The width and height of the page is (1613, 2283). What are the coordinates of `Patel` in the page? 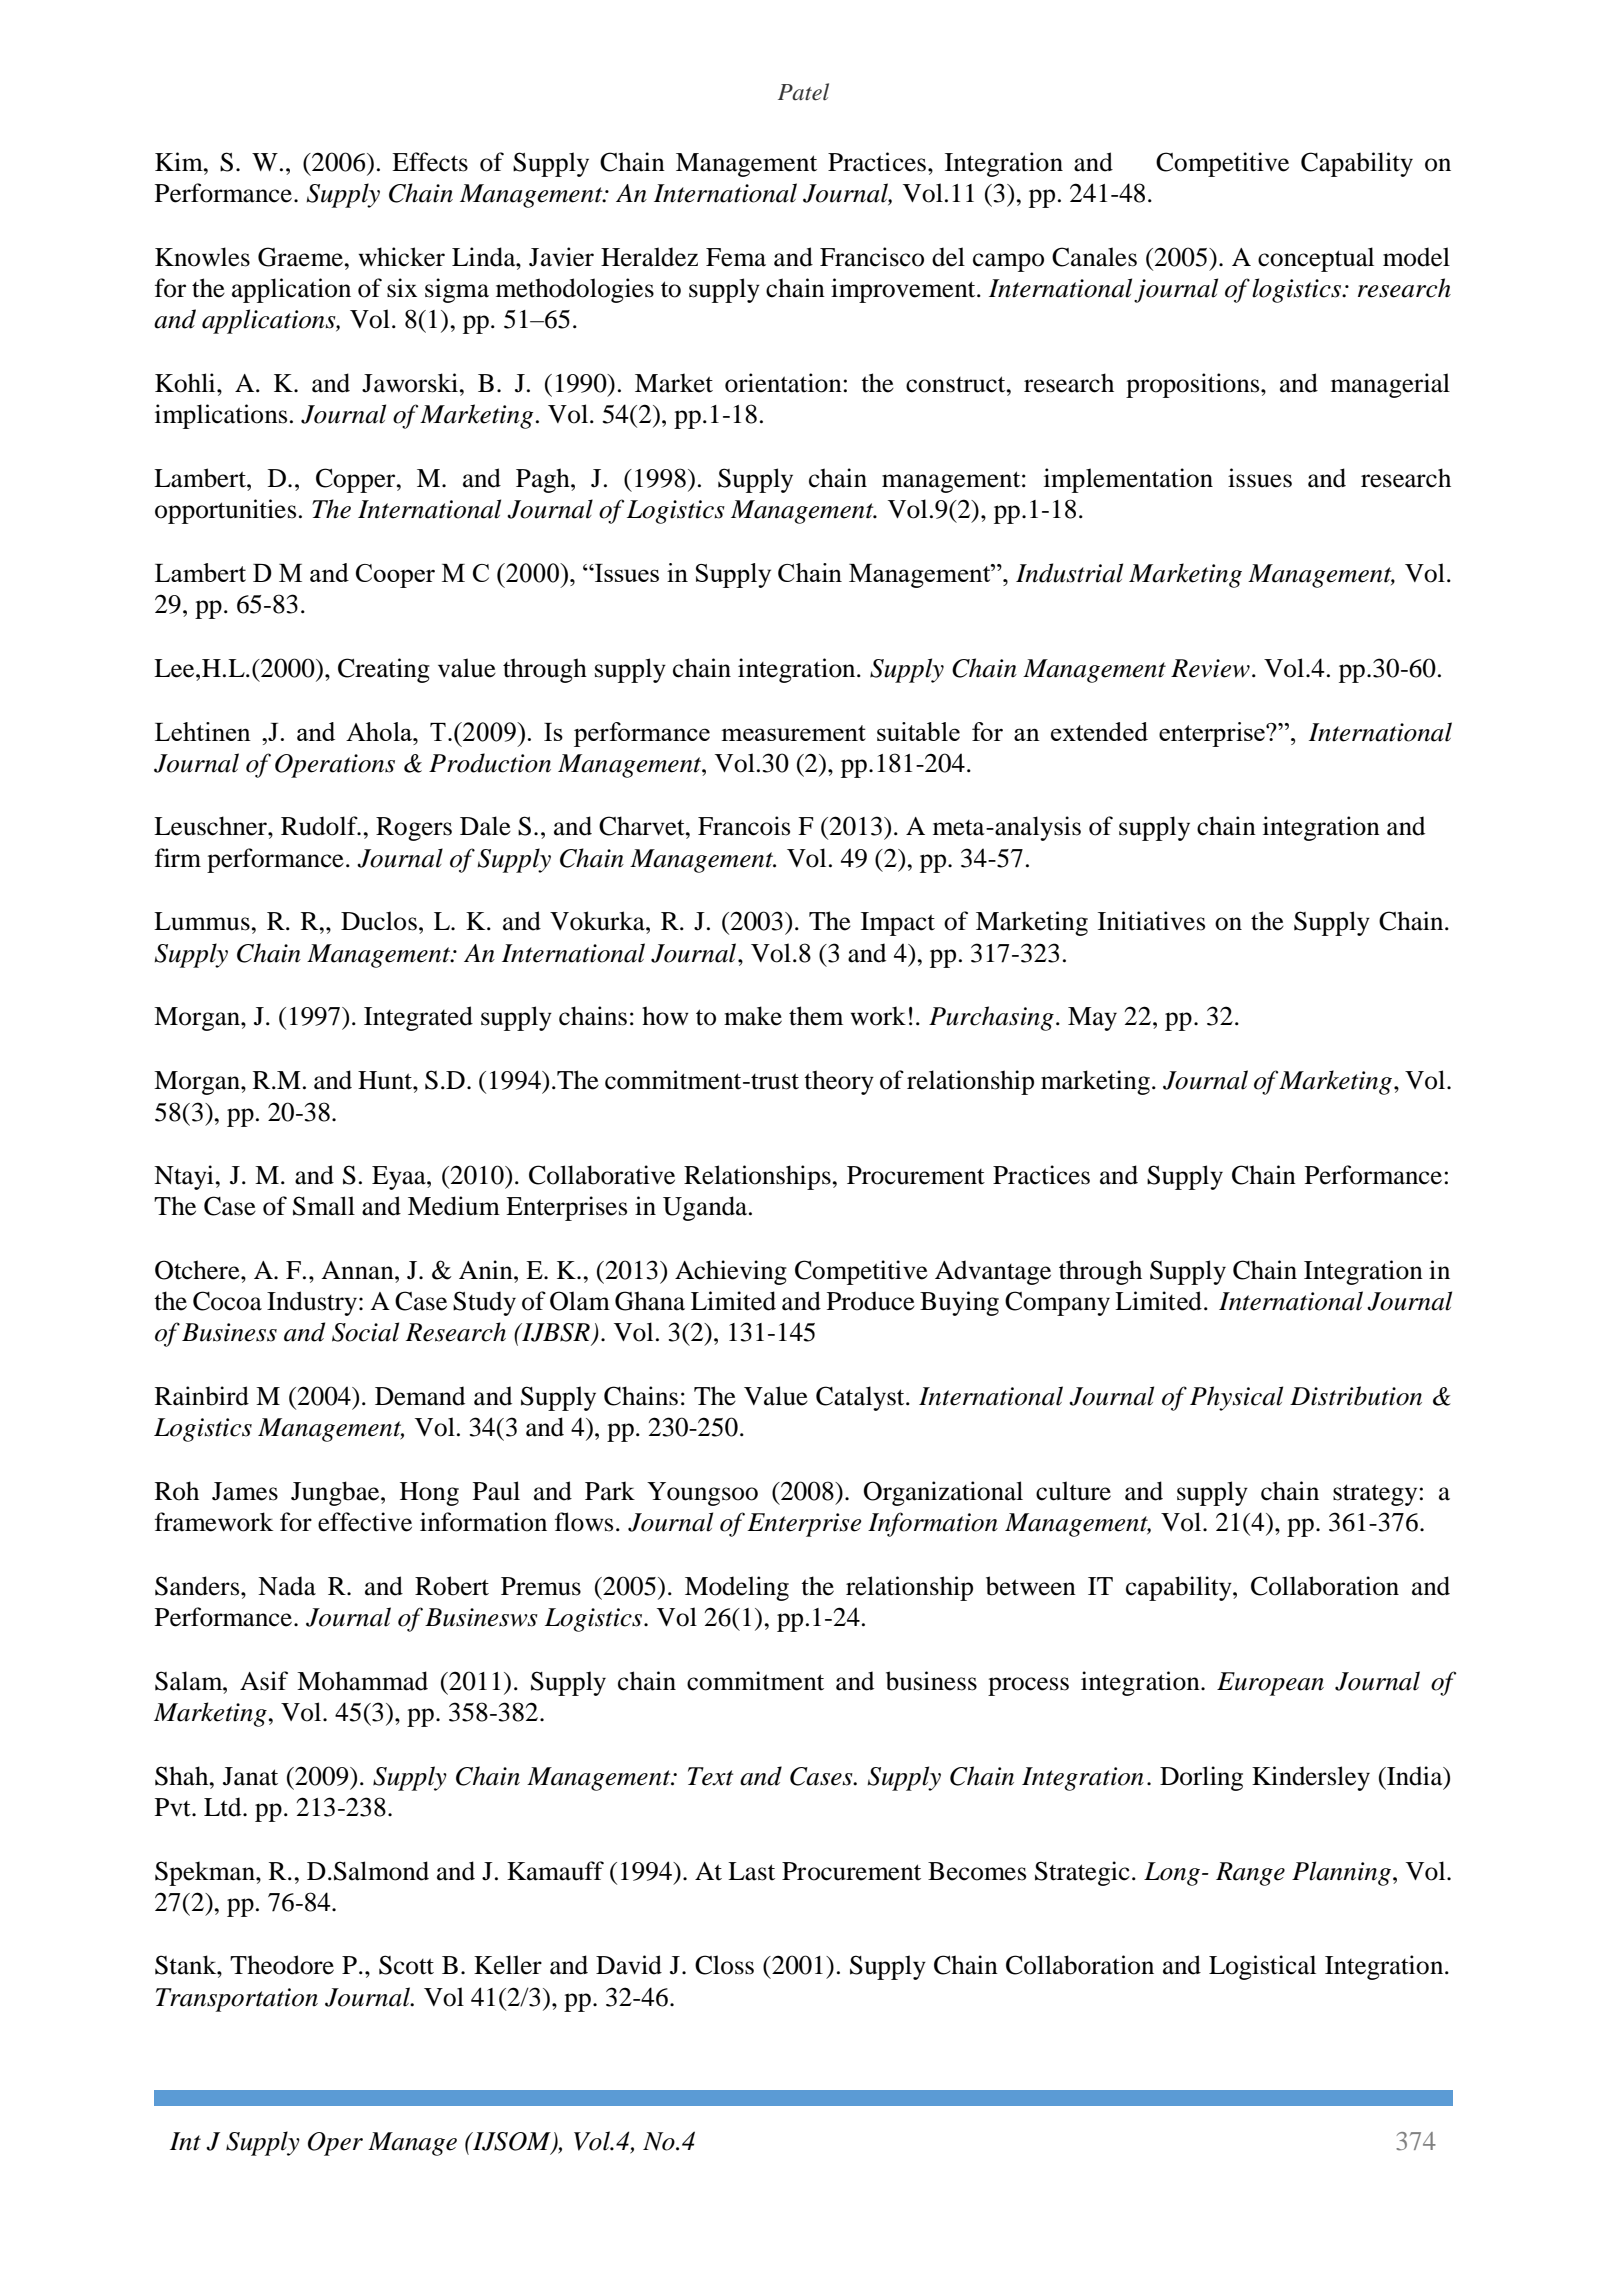 It's located at (803, 92).
